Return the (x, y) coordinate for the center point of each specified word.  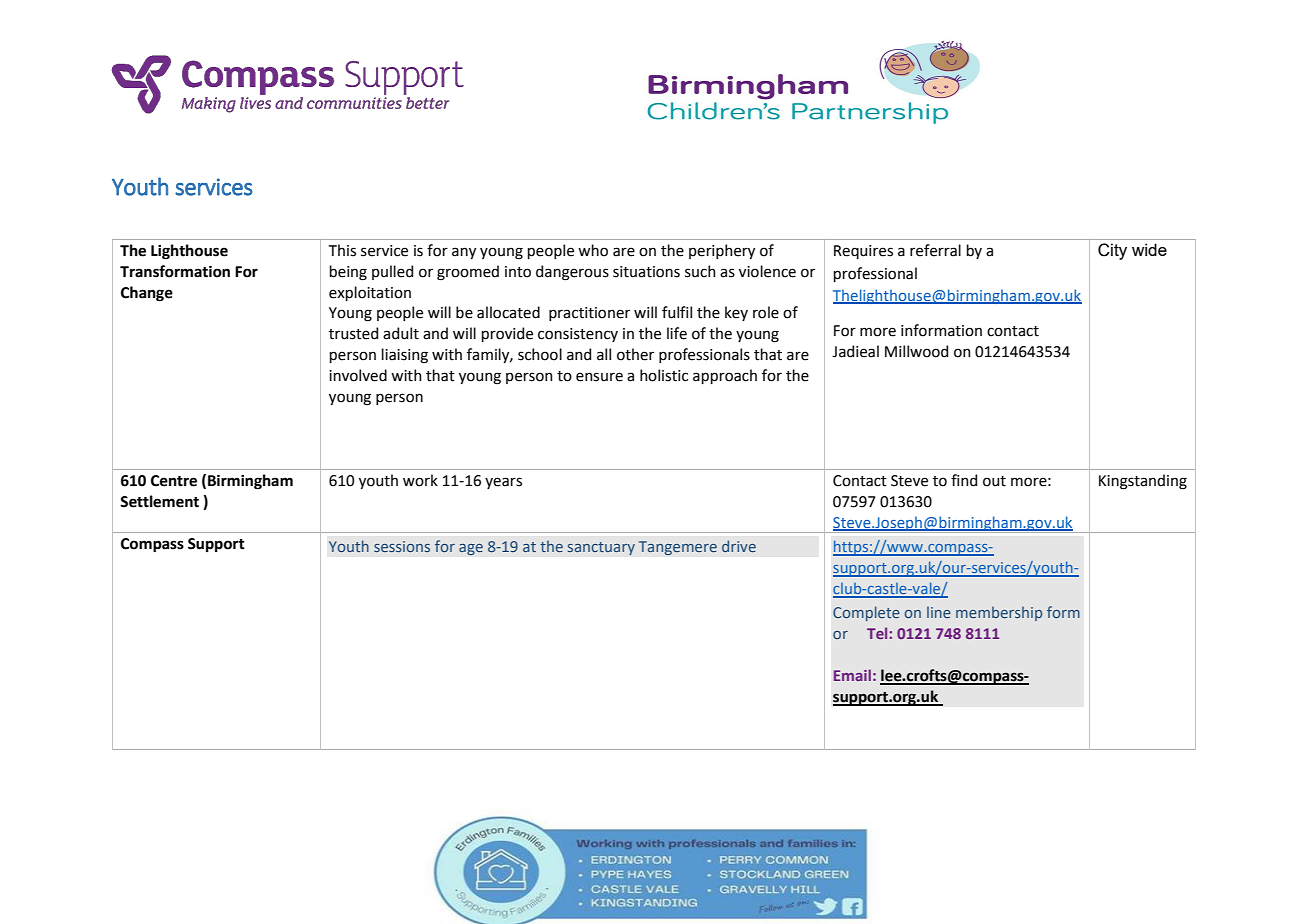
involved (358, 375)
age (471, 549)
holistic (664, 375)
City (1112, 251)
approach (725, 376)
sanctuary (601, 548)
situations (646, 272)
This (342, 250)
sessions (402, 546)
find (964, 480)
